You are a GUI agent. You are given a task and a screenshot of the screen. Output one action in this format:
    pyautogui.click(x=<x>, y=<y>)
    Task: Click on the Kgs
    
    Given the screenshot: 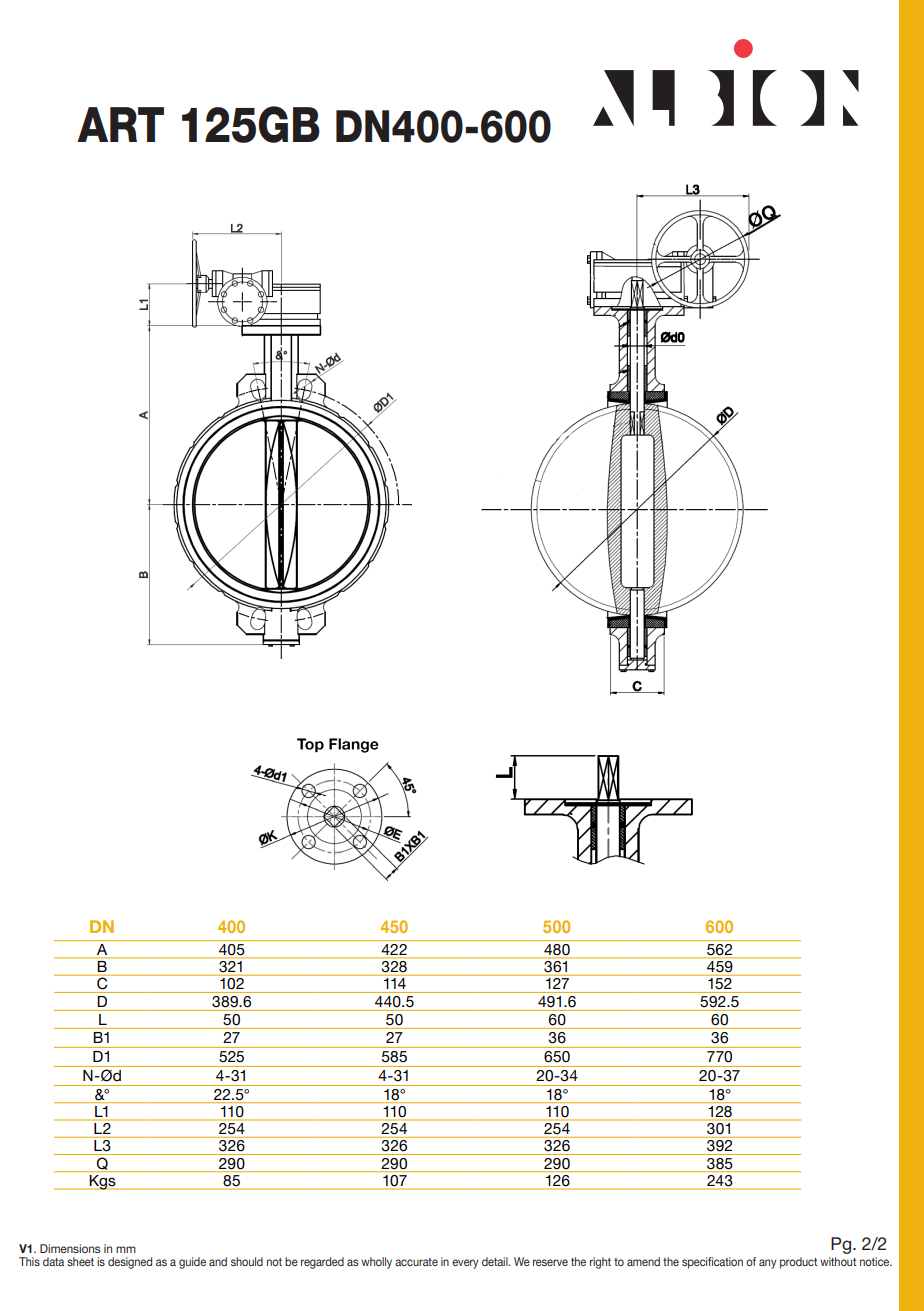 What is the action you would take?
    pyautogui.click(x=103, y=1182)
